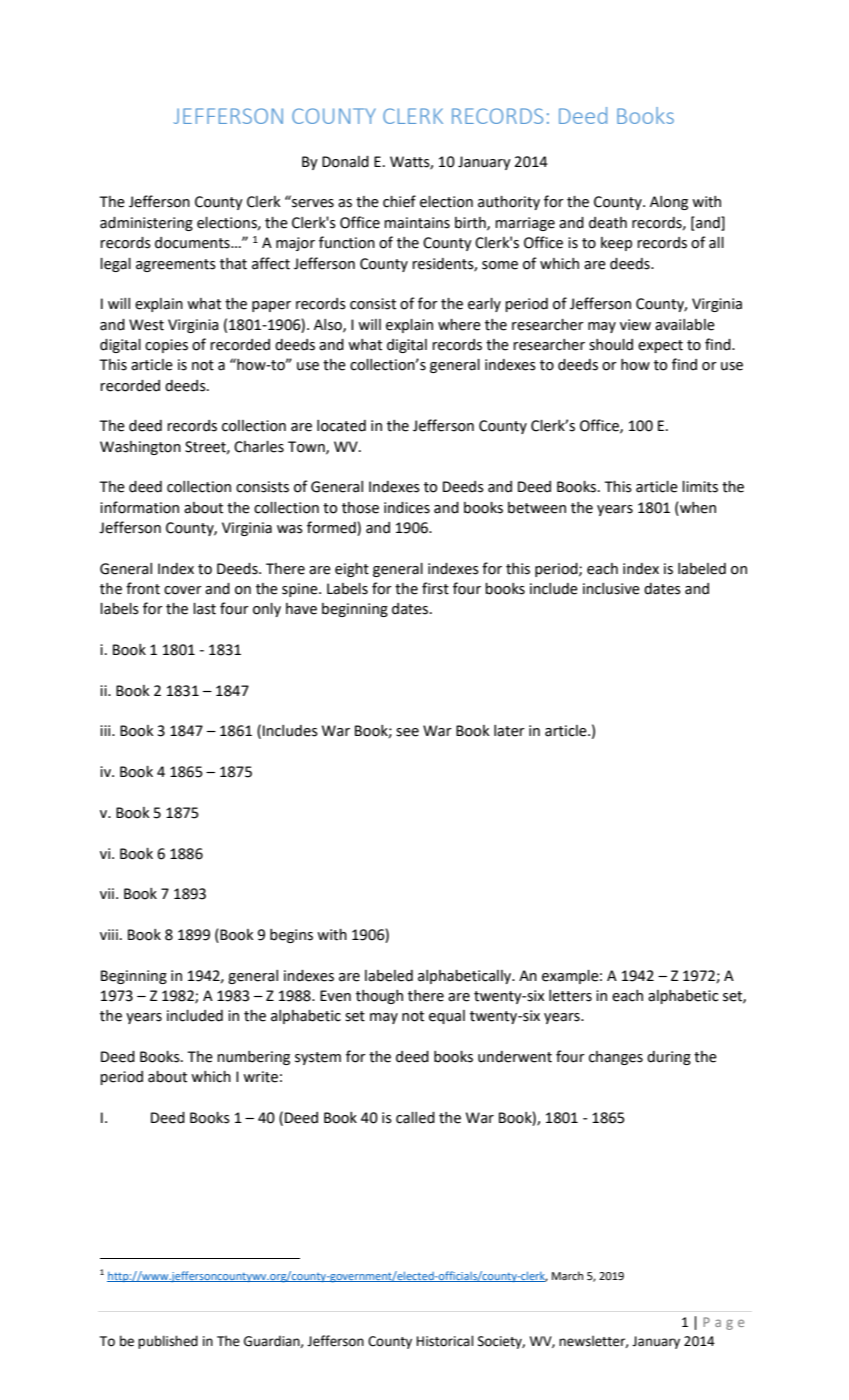 This document has width=849, height=1400. I want to click on later, so click(509, 731).
